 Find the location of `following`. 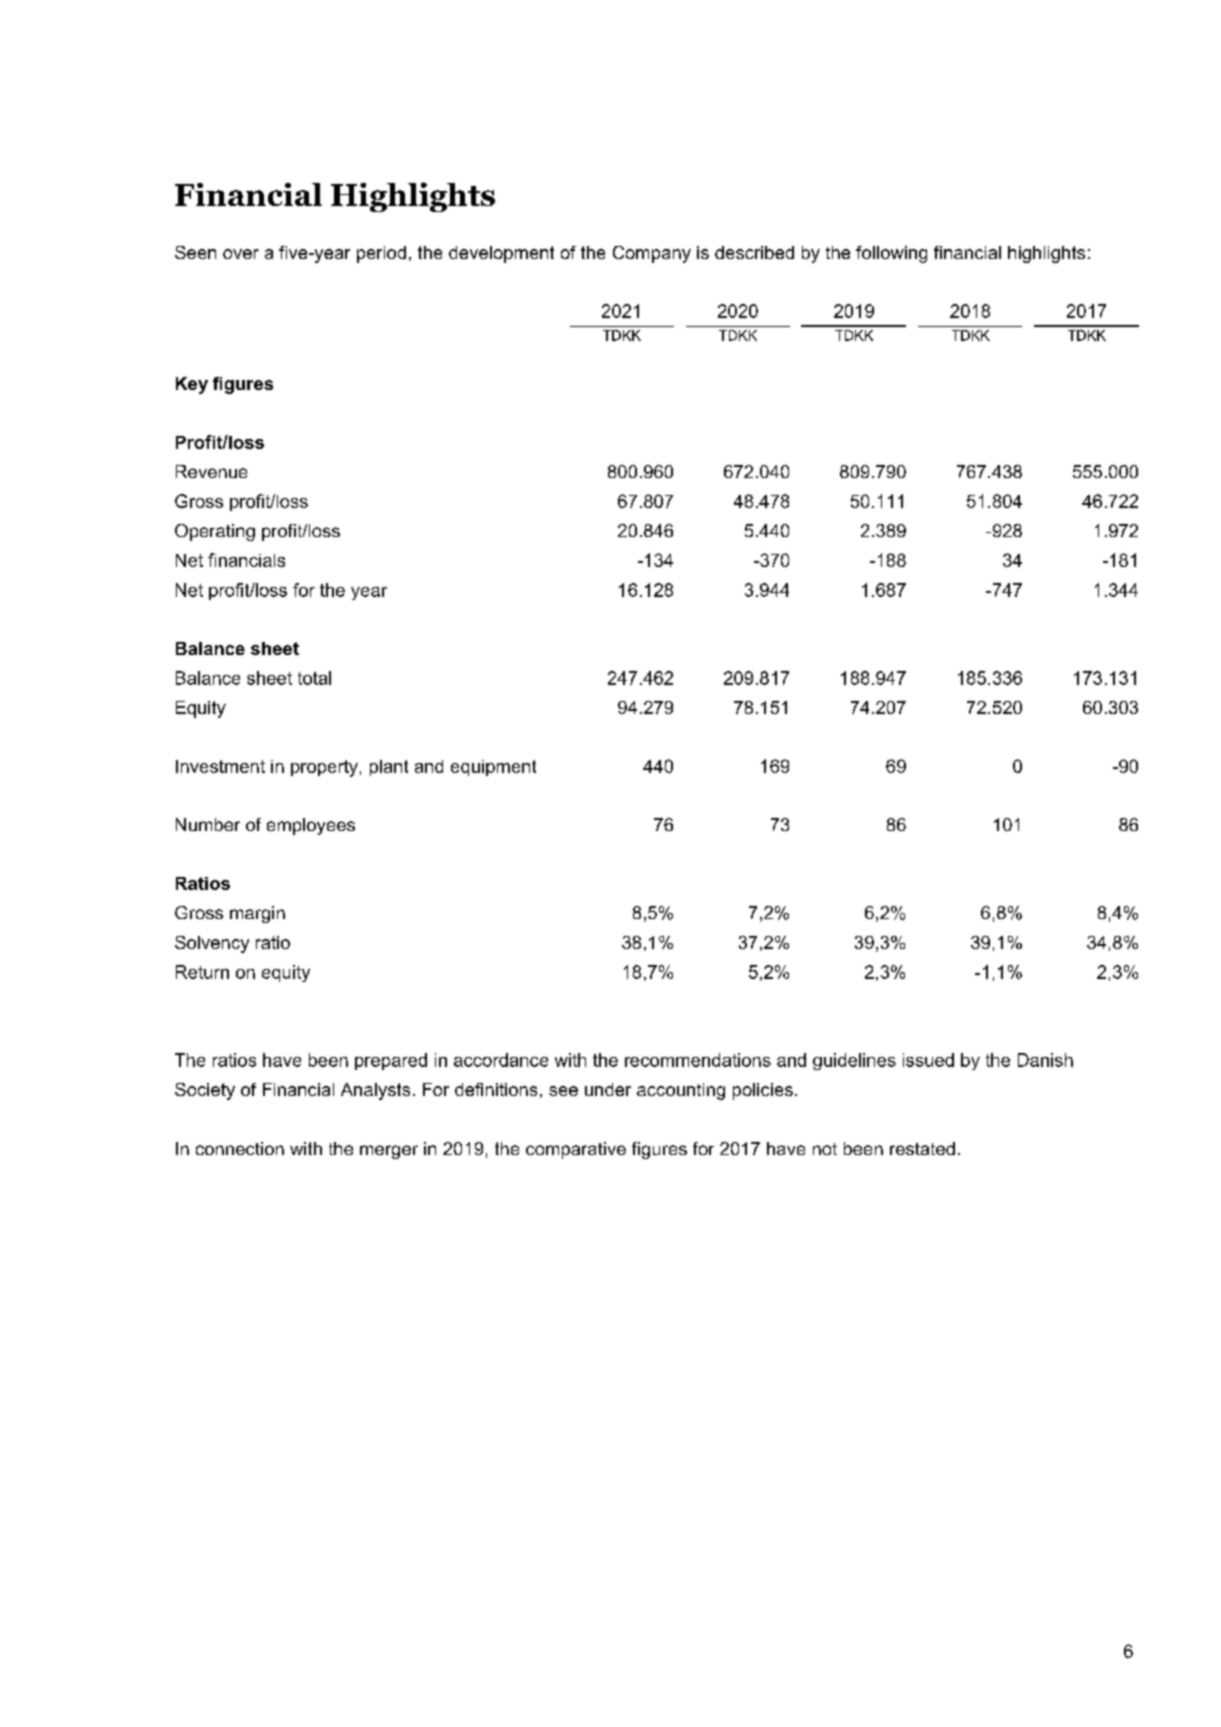

following is located at coordinates (891, 254).
